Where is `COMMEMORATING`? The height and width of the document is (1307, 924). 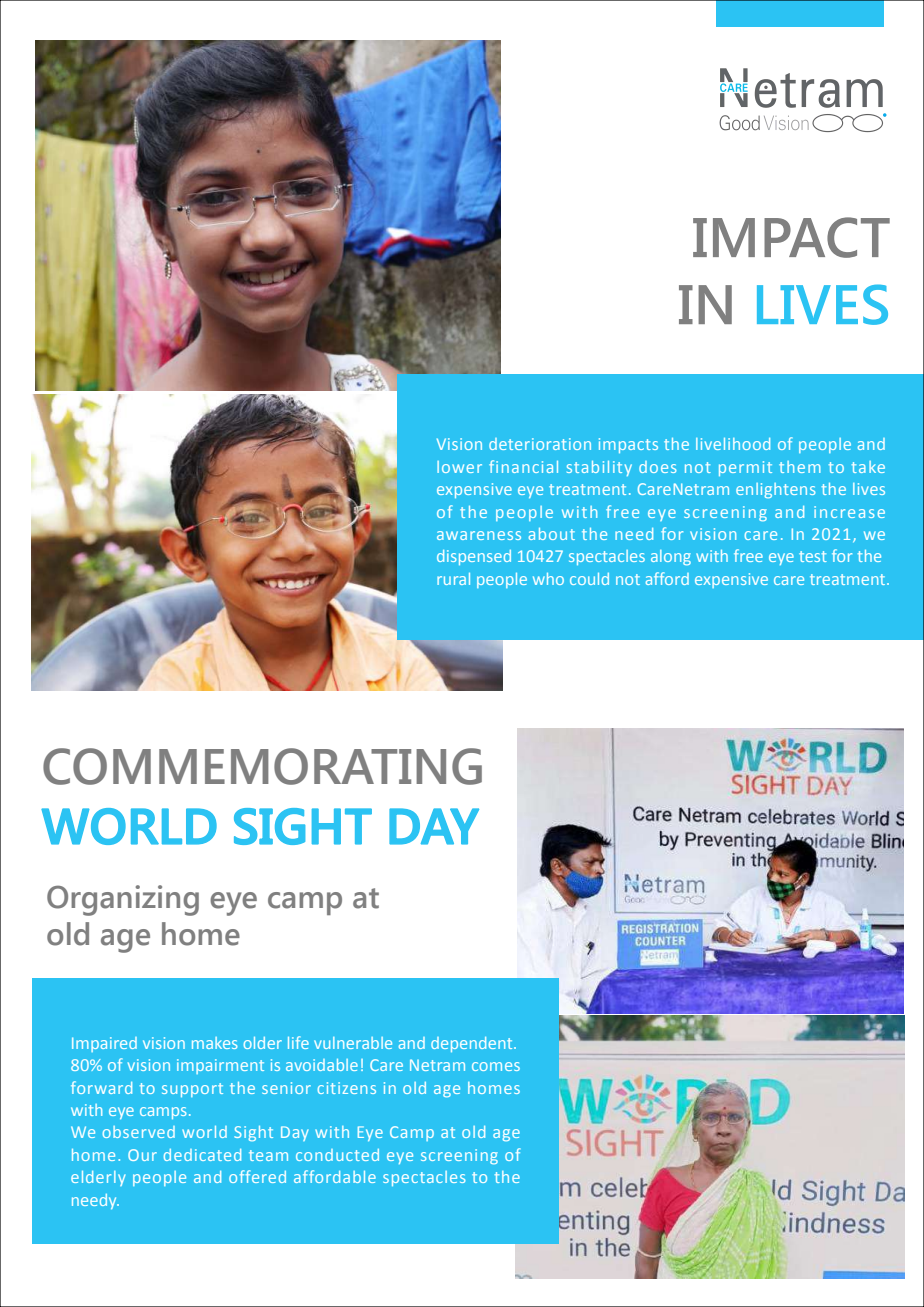
COMMEMORATING is located at coordinates (262, 766).
